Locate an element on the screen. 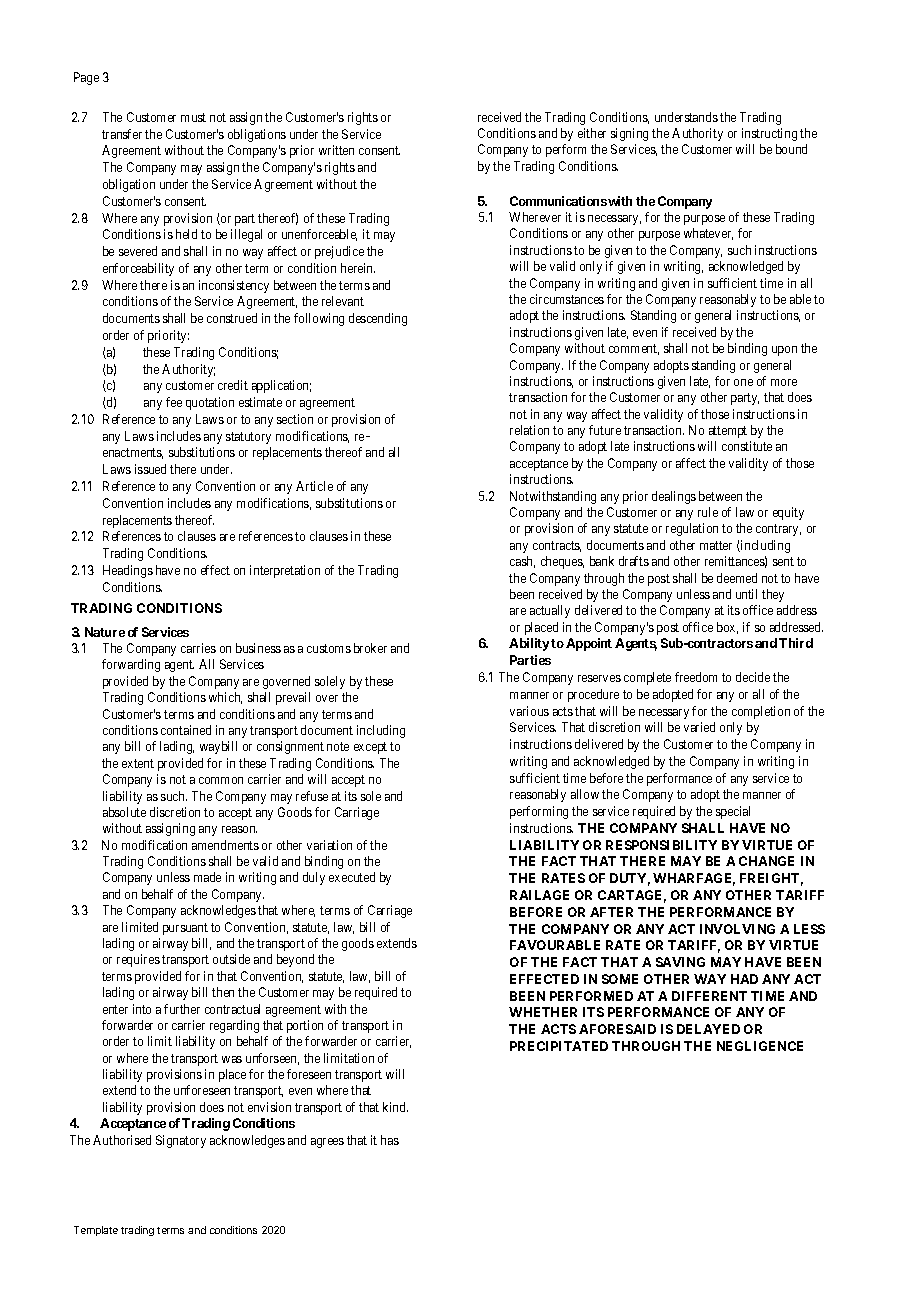 This screenshot has width=924, height=1307. relation is located at coordinates (529, 430).
